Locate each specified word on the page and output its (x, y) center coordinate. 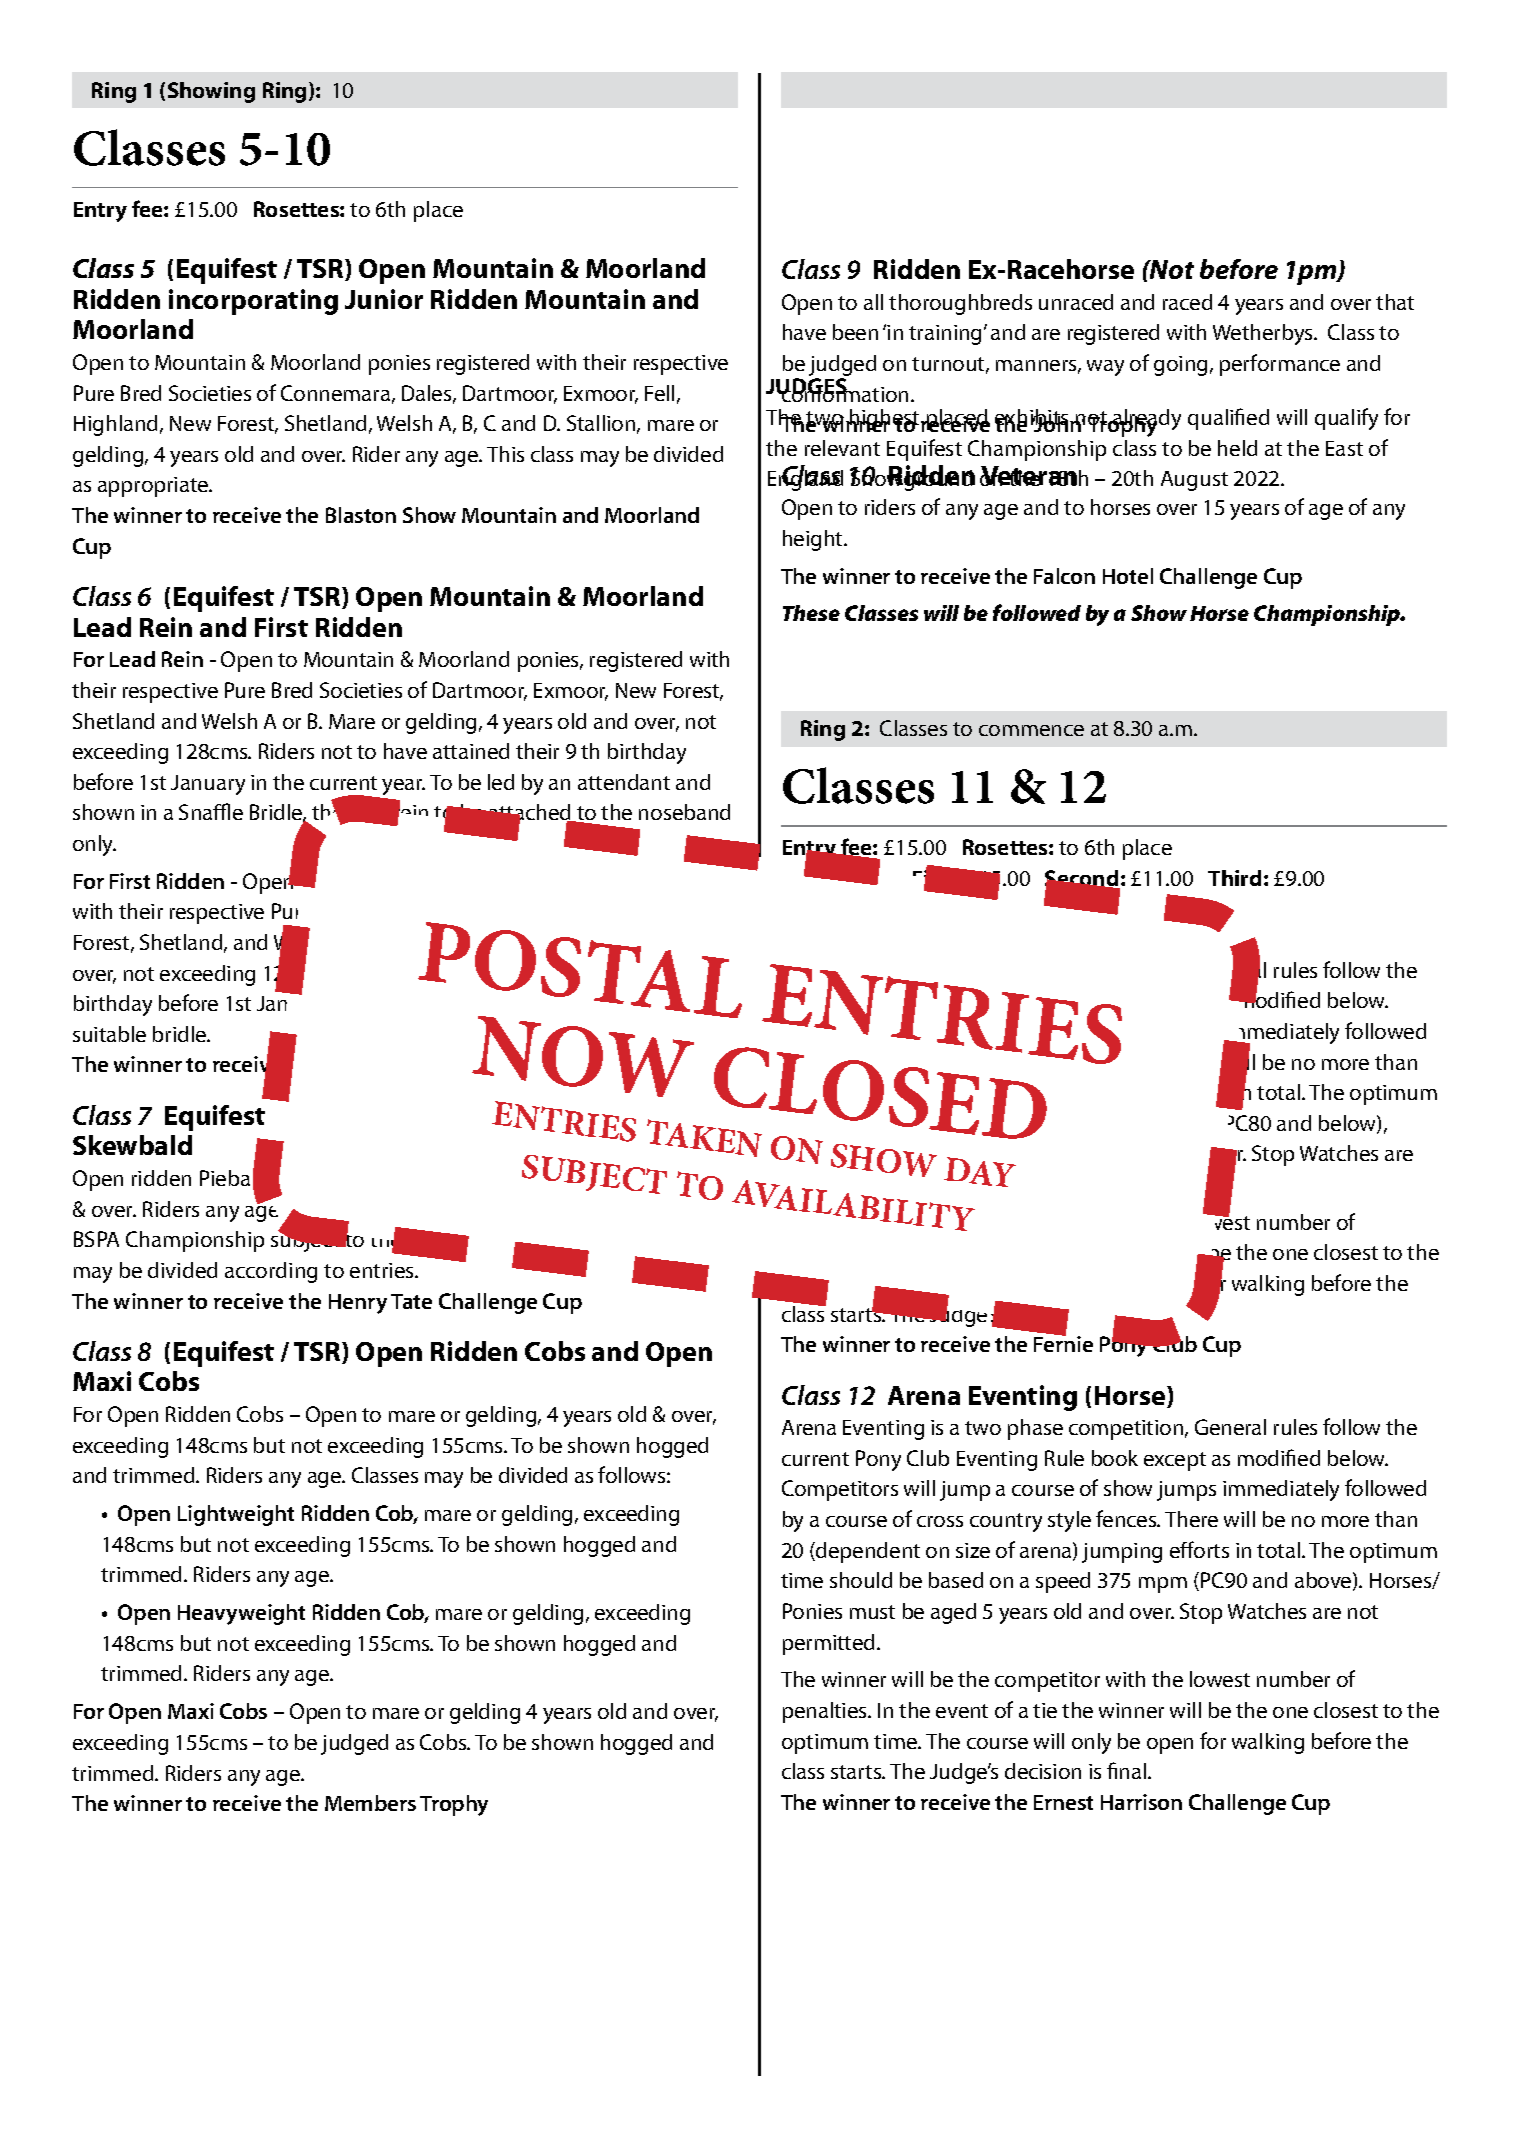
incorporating (253, 302)
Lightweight (236, 1515)
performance (1280, 365)
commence (1031, 730)
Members (370, 1803)
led (501, 782)
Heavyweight (241, 1614)
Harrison (1141, 1802)
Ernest (1063, 1802)
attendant (624, 782)
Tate (411, 1301)
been (855, 332)
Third (1234, 878)
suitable (109, 1034)
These (811, 613)
